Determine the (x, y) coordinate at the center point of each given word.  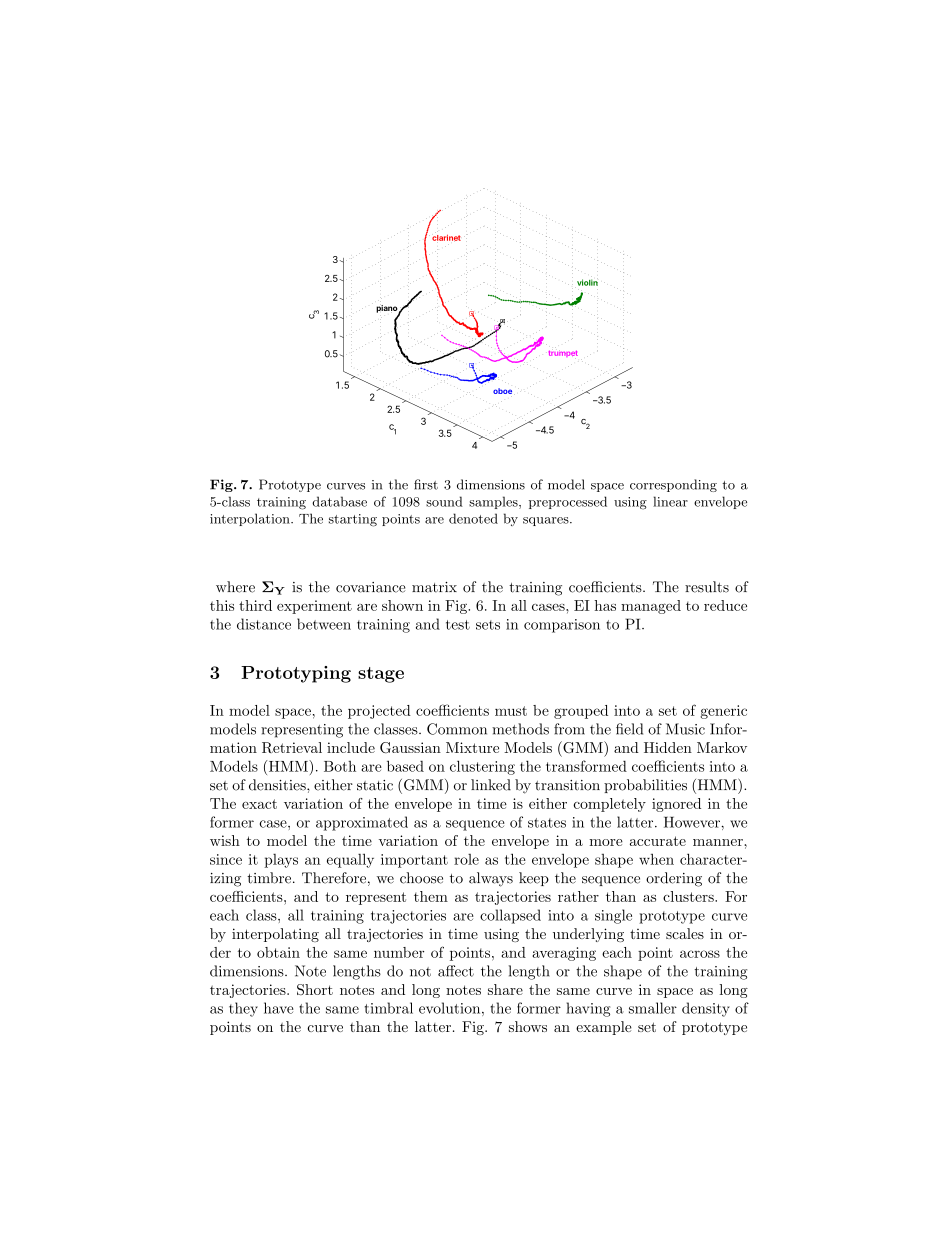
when (656, 859)
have (279, 1008)
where (235, 587)
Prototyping (296, 674)
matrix (434, 587)
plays (281, 861)
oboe (502, 392)
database (339, 501)
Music (685, 729)
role (466, 859)
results (707, 587)
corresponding (673, 485)
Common (457, 729)
